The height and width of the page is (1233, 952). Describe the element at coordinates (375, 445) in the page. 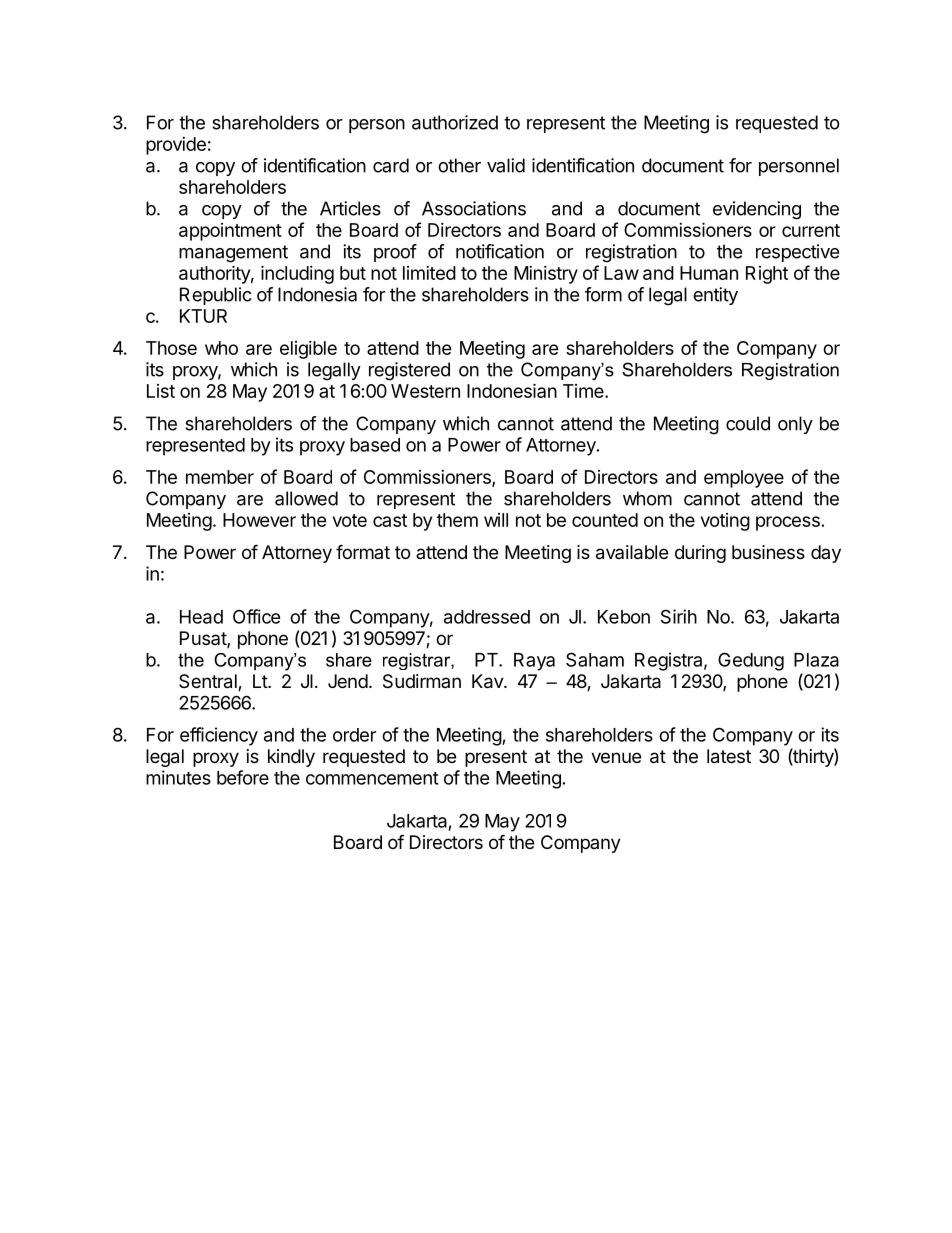

I see `based` at that location.
